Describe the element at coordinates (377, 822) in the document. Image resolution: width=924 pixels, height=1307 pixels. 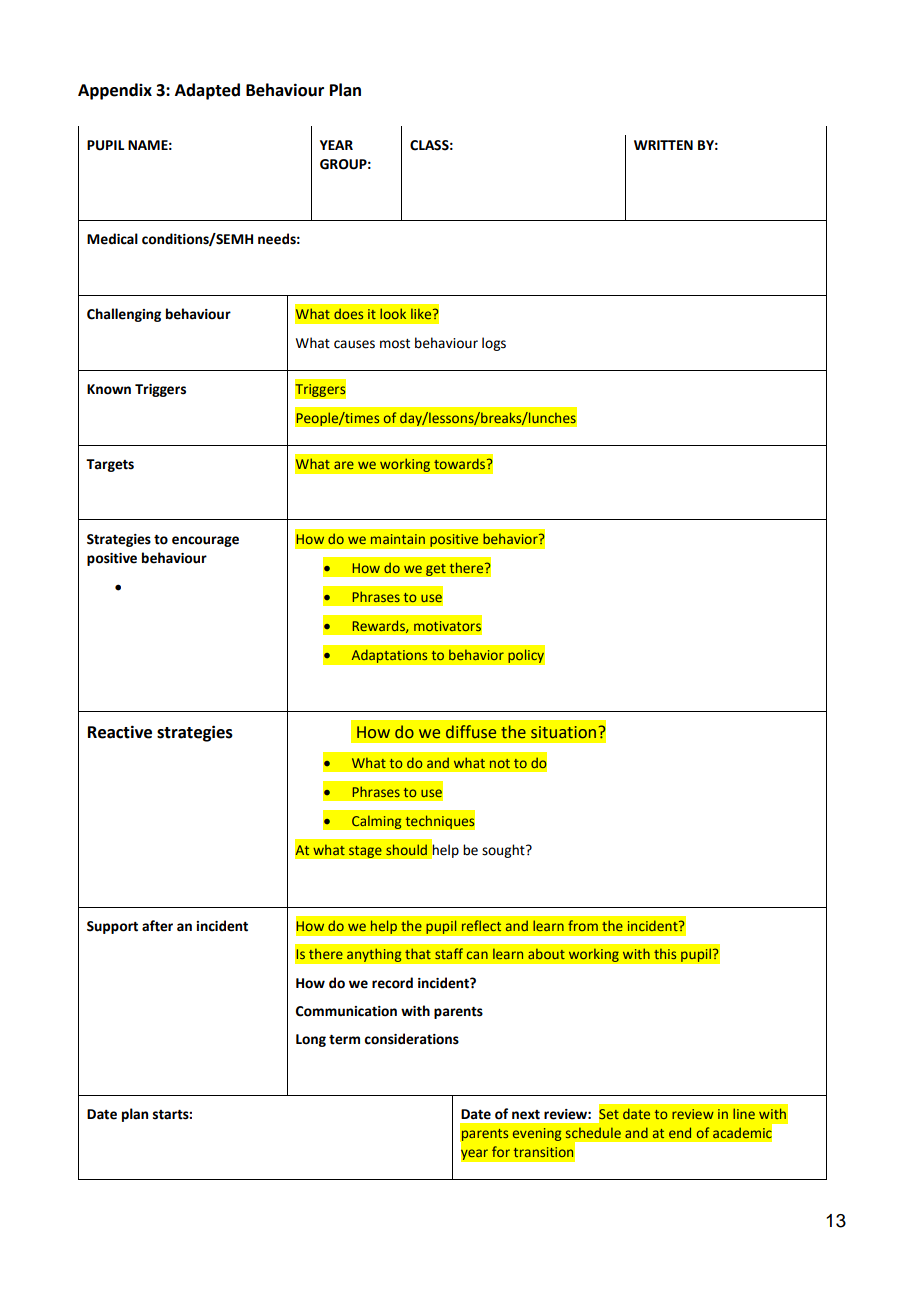
I see `Calming` at that location.
